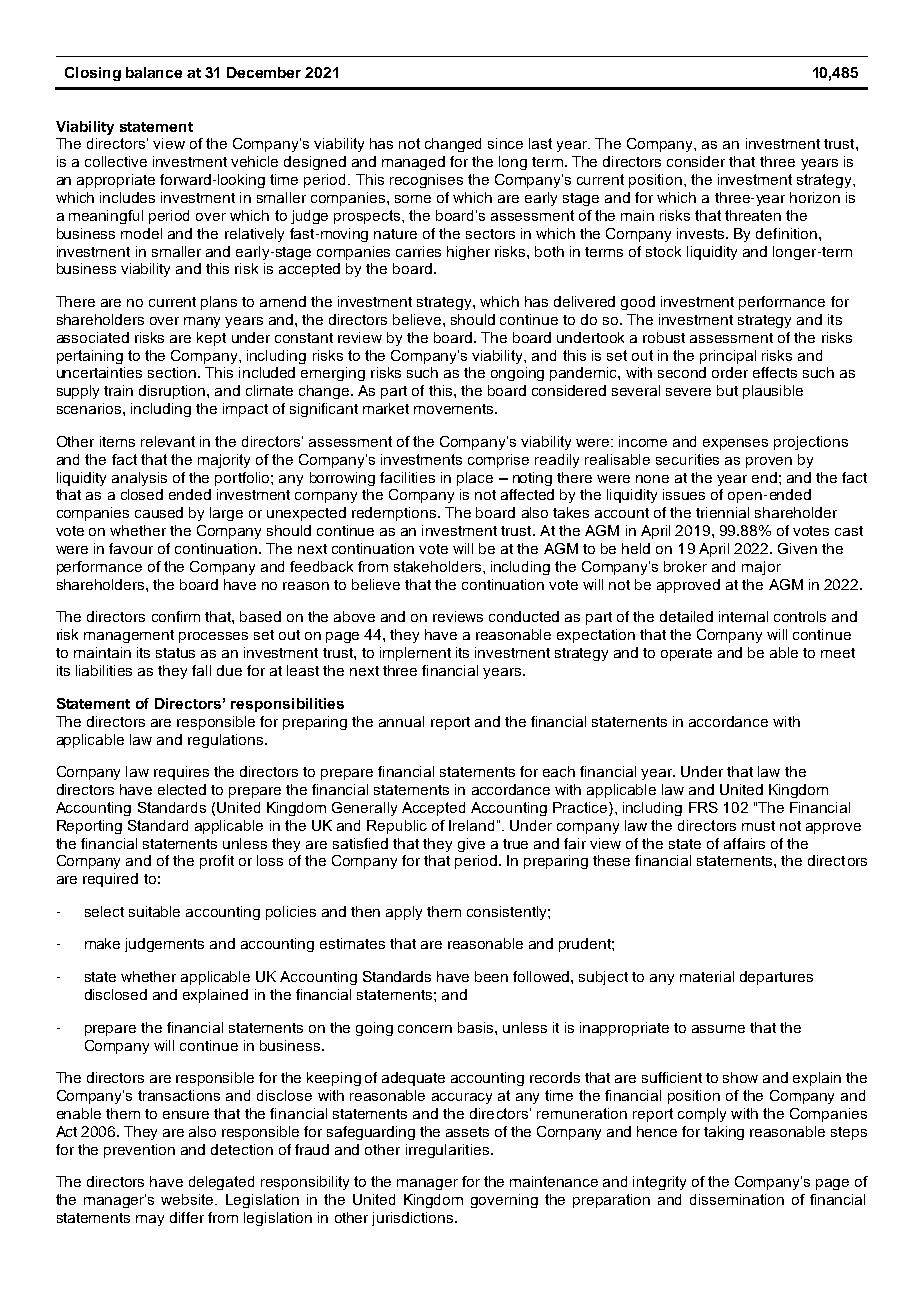  What do you see at coordinates (775, 372) in the screenshot?
I see `effects` at bounding box center [775, 372].
